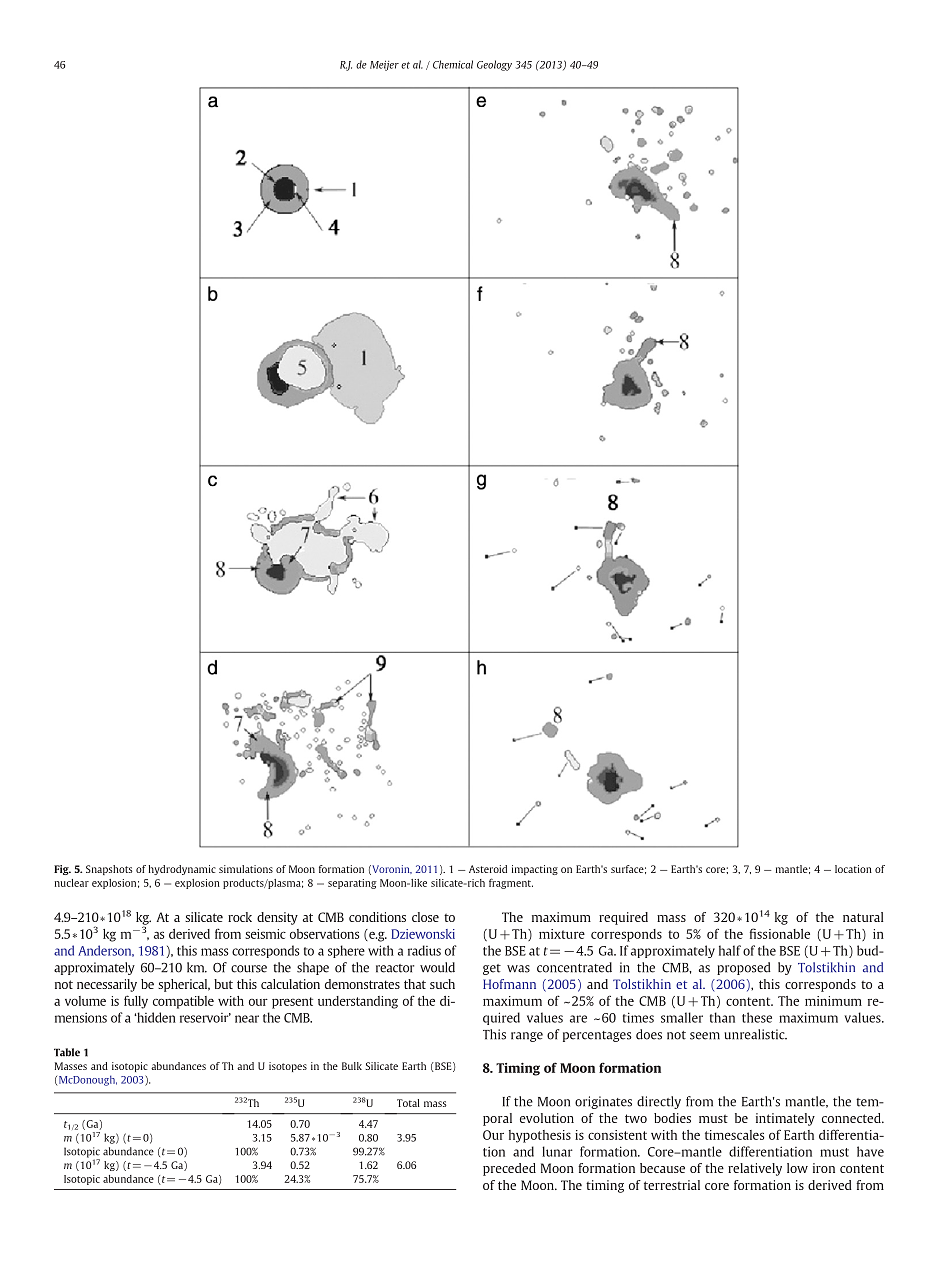  What do you see at coordinates (384, 65) in the page?
I see `Meijer` at bounding box center [384, 65].
